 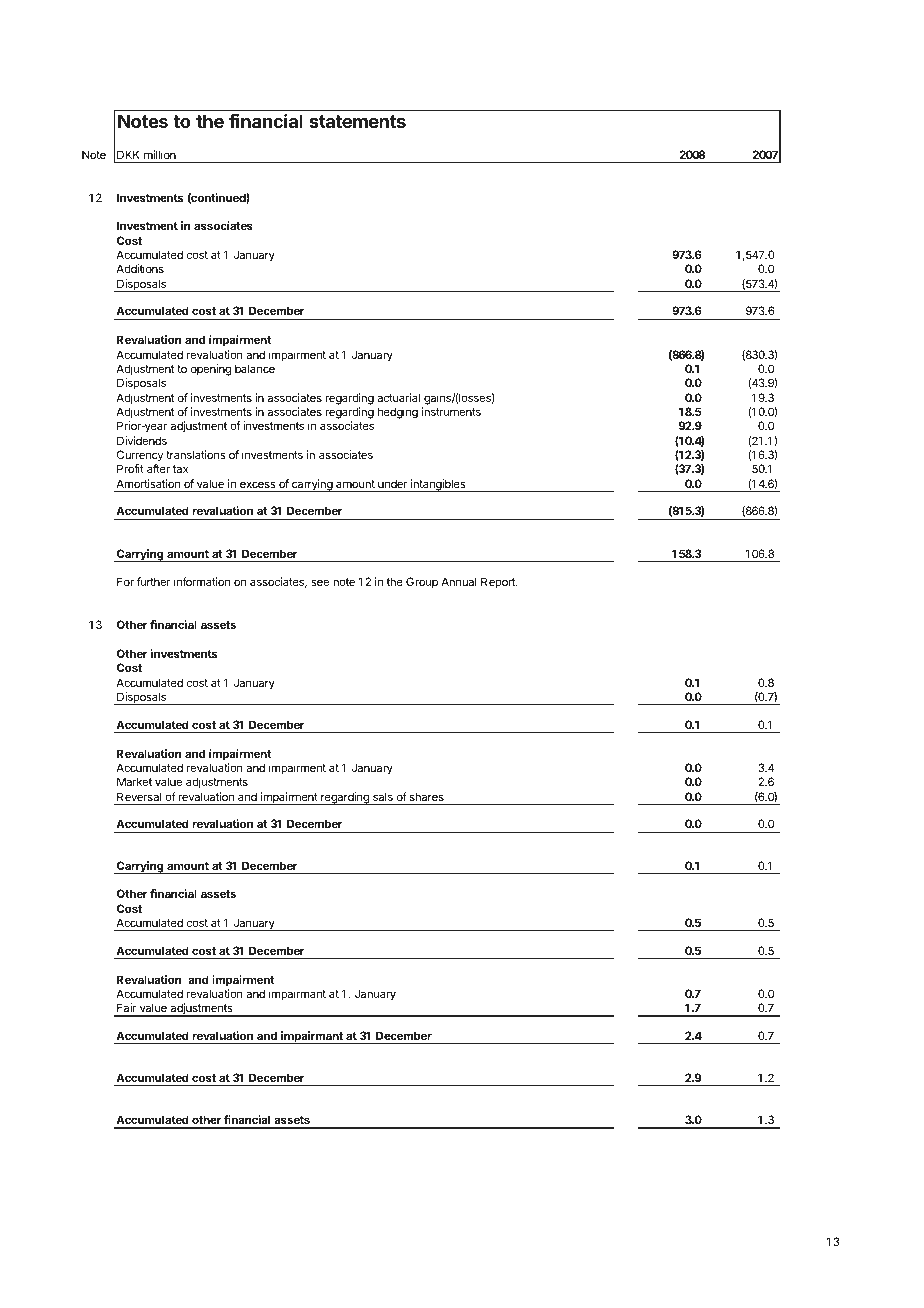 I want to click on further, so click(x=154, y=581).
